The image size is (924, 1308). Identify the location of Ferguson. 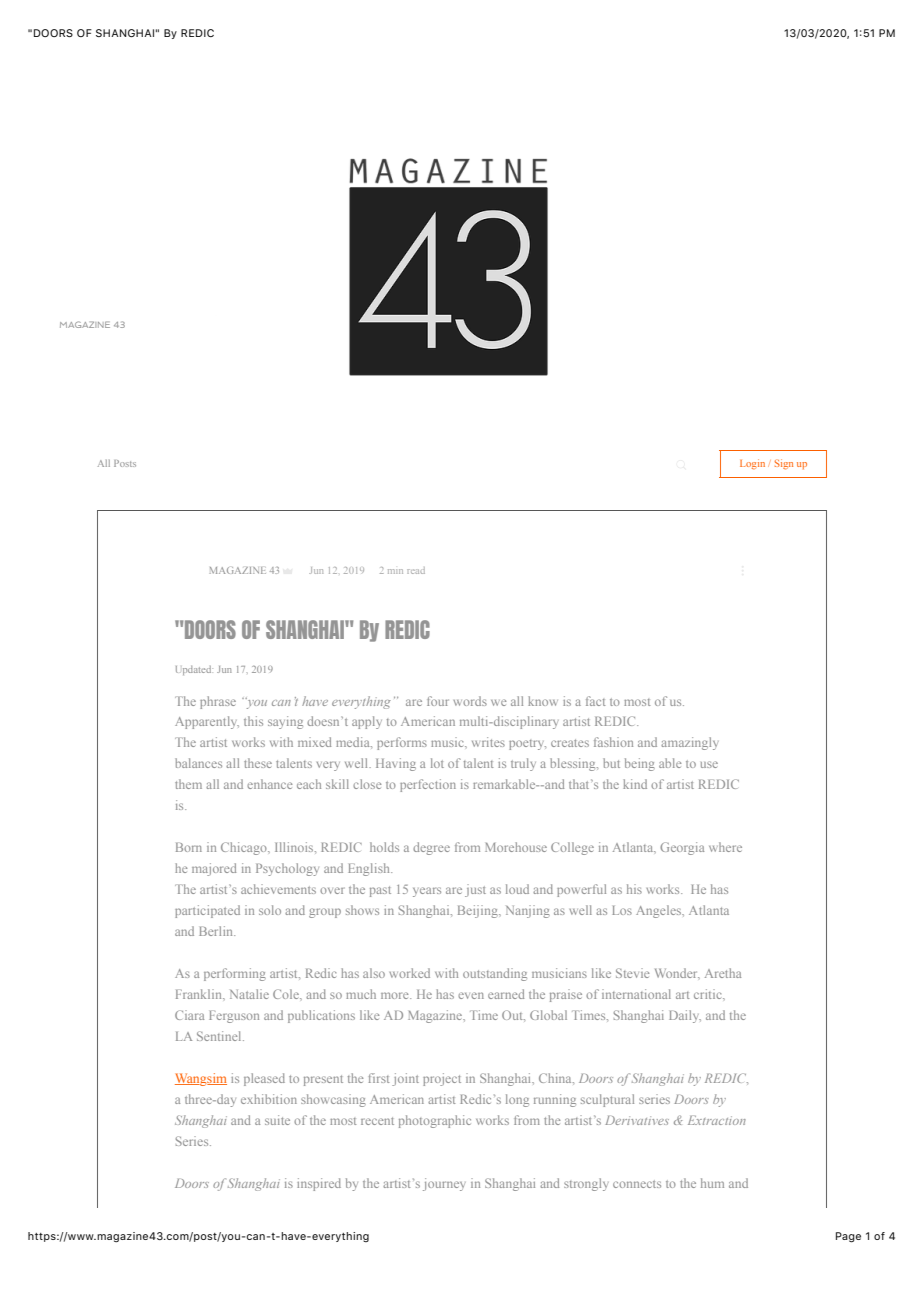
(234, 1017).
